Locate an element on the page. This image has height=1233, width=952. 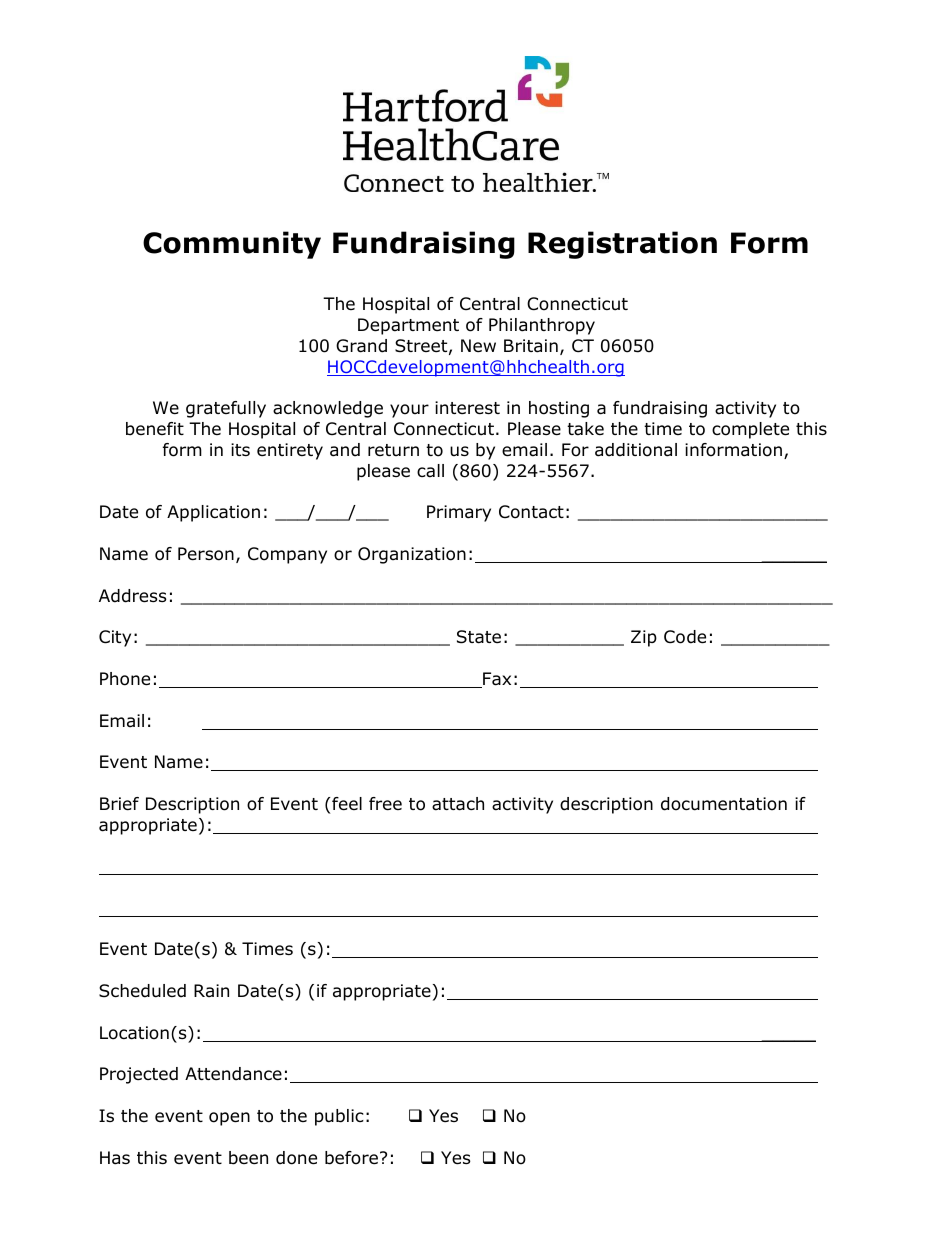
Brief is located at coordinates (119, 804).
